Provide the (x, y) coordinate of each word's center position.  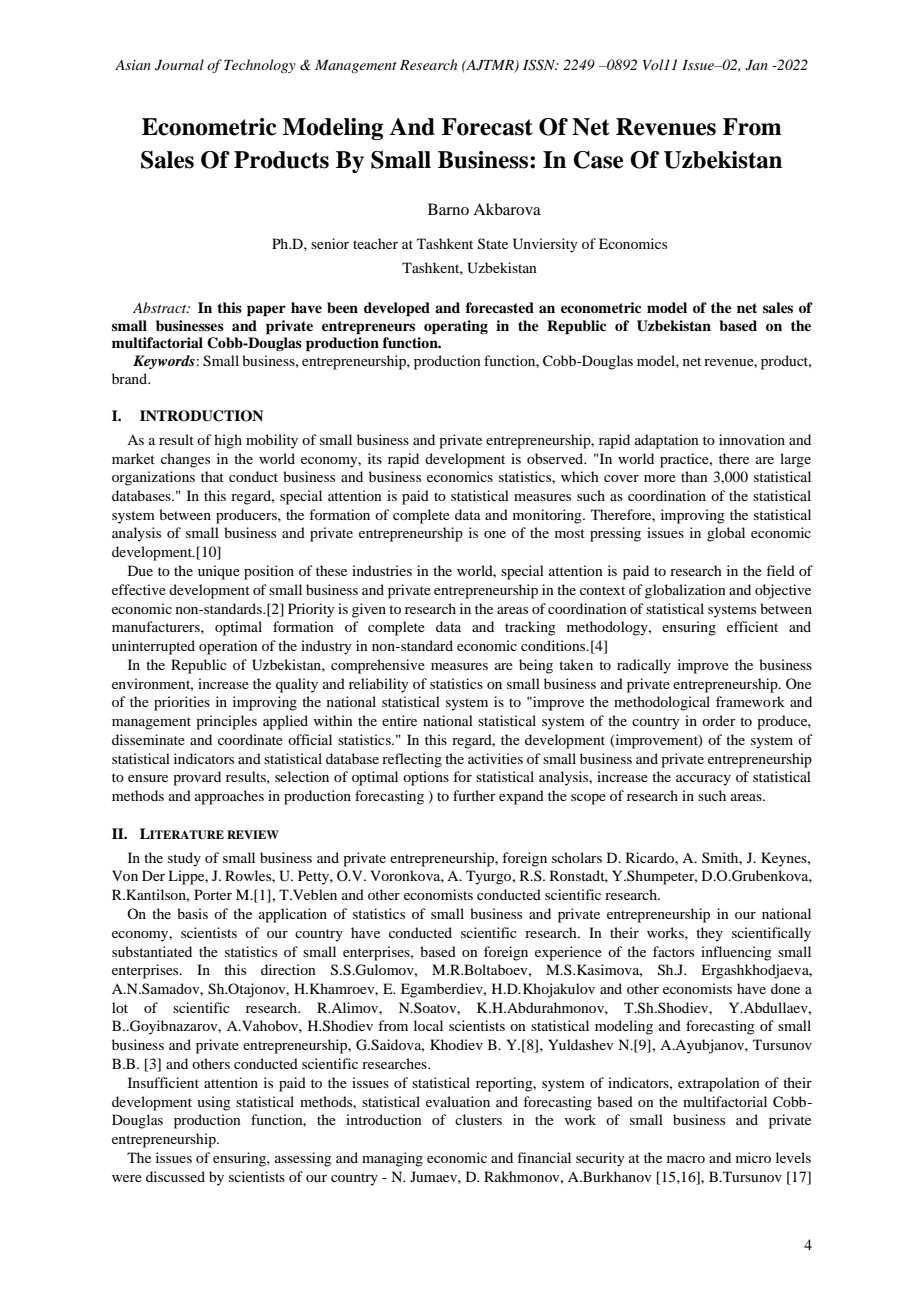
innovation (752, 439)
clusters (478, 1119)
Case (598, 160)
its (375, 458)
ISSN (540, 65)
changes (185, 460)
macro (686, 1159)
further (474, 795)
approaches (229, 797)
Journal (179, 65)
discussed (175, 1176)
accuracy (703, 780)
